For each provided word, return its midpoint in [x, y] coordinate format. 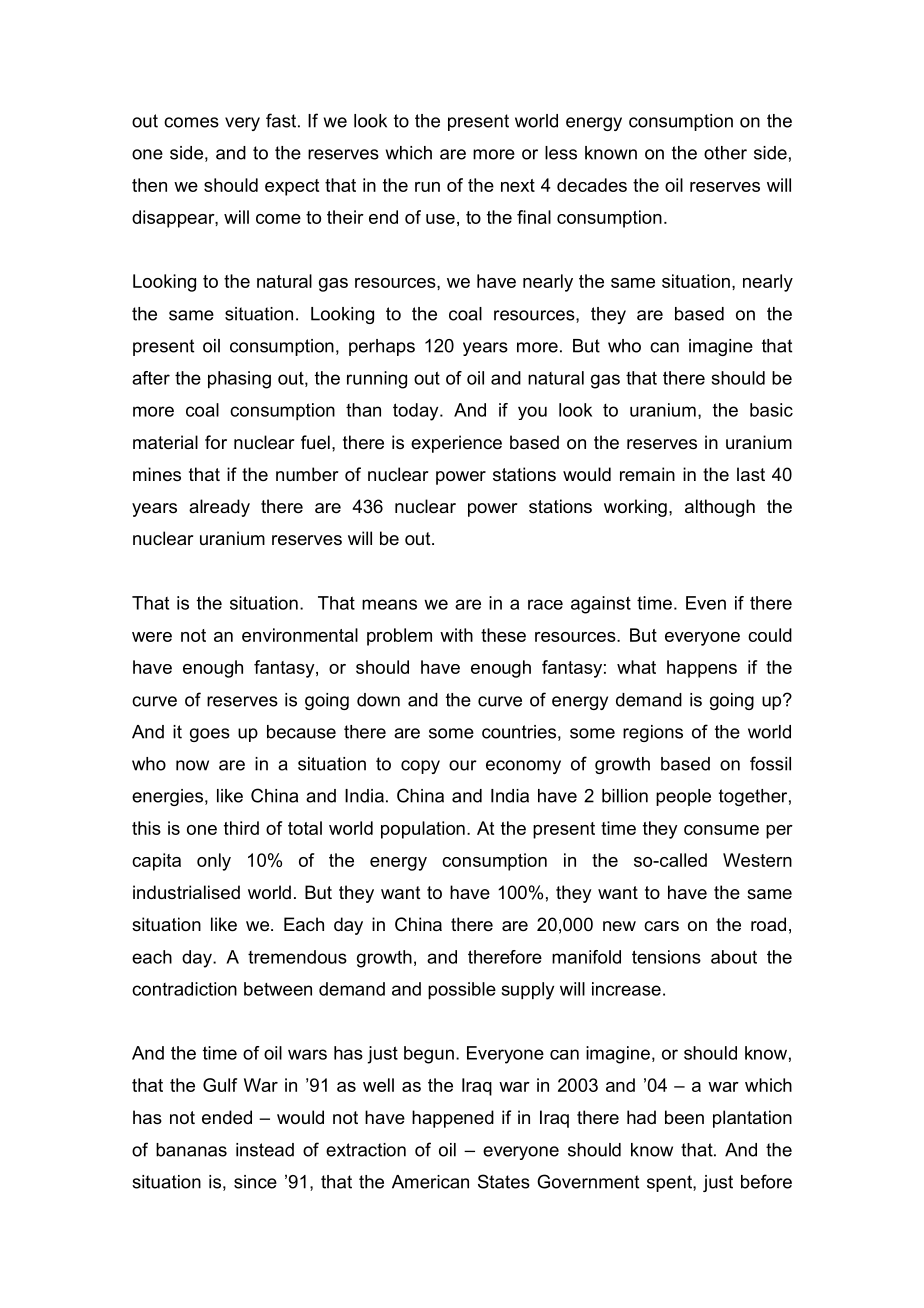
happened [453, 1119]
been [684, 1117]
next [518, 185]
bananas [191, 1150]
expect [292, 187]
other [725, 153]
